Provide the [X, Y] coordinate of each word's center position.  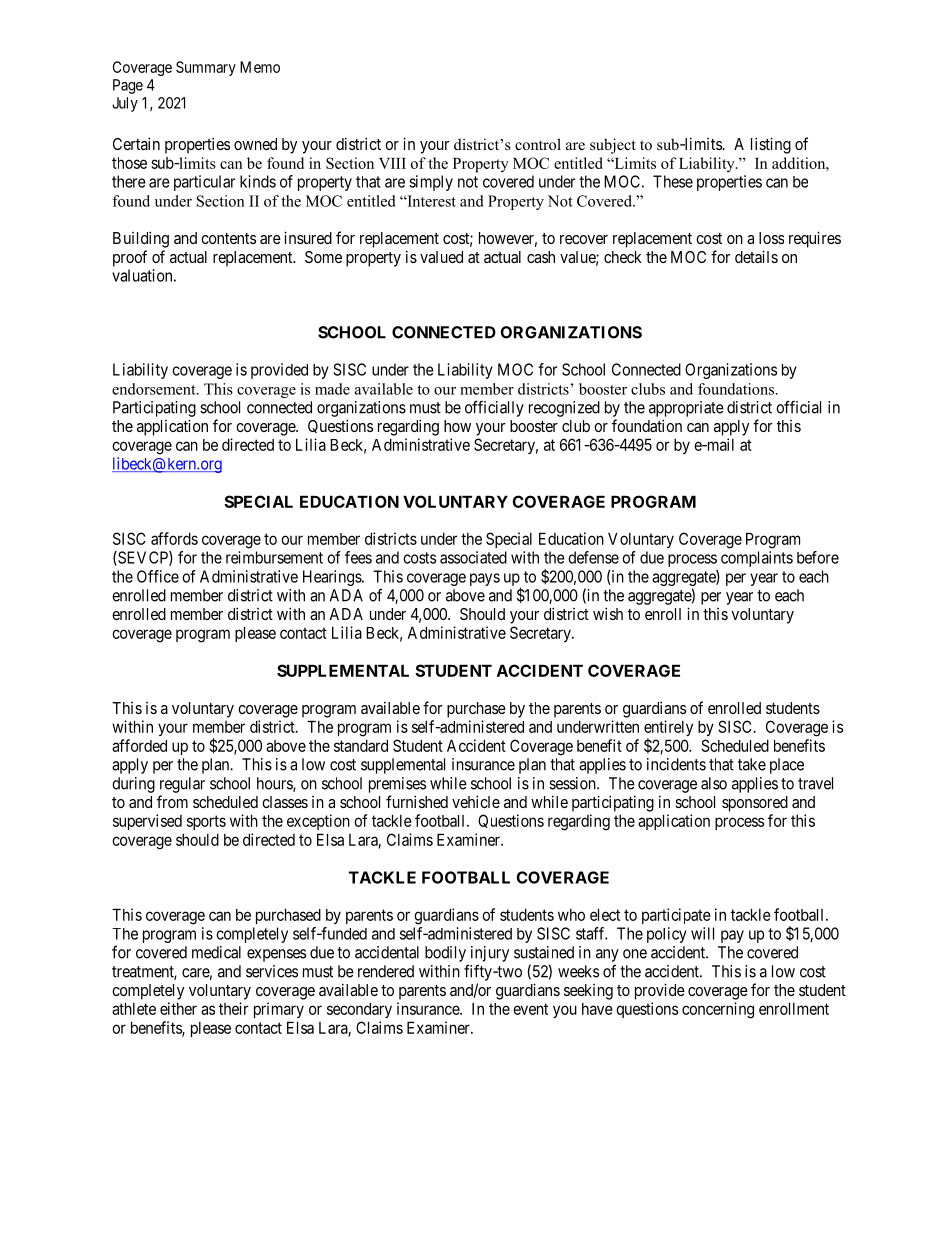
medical [216, 952]
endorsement [155, 389]
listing [771, 145]
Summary [206, 68]
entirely [668, 729]
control [538, 144]
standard [361, 745]
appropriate [686, 409]
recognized [564, 409]
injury [490, 954]
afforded [139, 745]
